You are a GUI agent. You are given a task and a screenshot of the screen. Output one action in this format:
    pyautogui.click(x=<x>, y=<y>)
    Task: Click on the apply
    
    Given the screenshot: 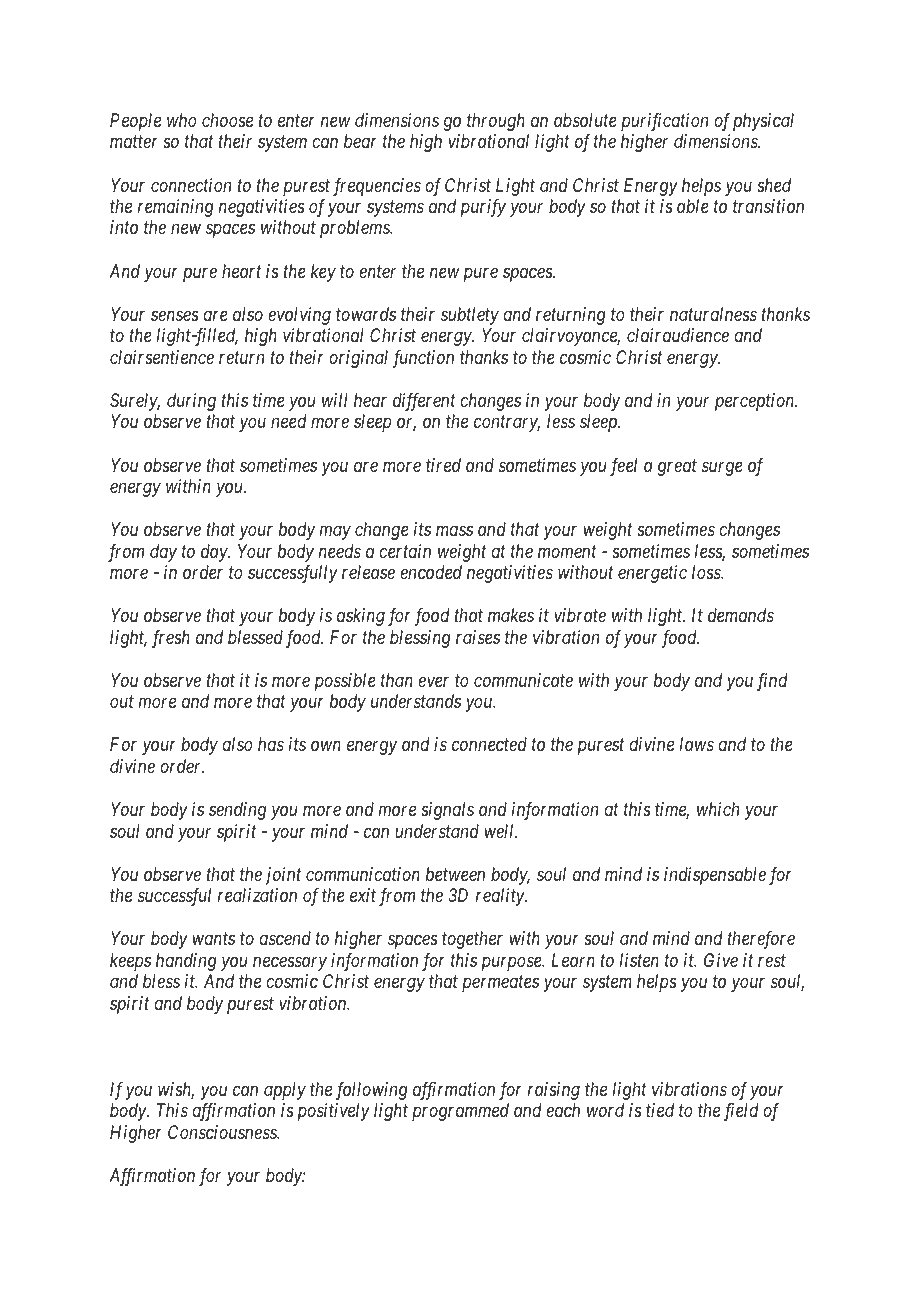 What is the action you would take?
    pyautogui.click(x=285, y=1091)
